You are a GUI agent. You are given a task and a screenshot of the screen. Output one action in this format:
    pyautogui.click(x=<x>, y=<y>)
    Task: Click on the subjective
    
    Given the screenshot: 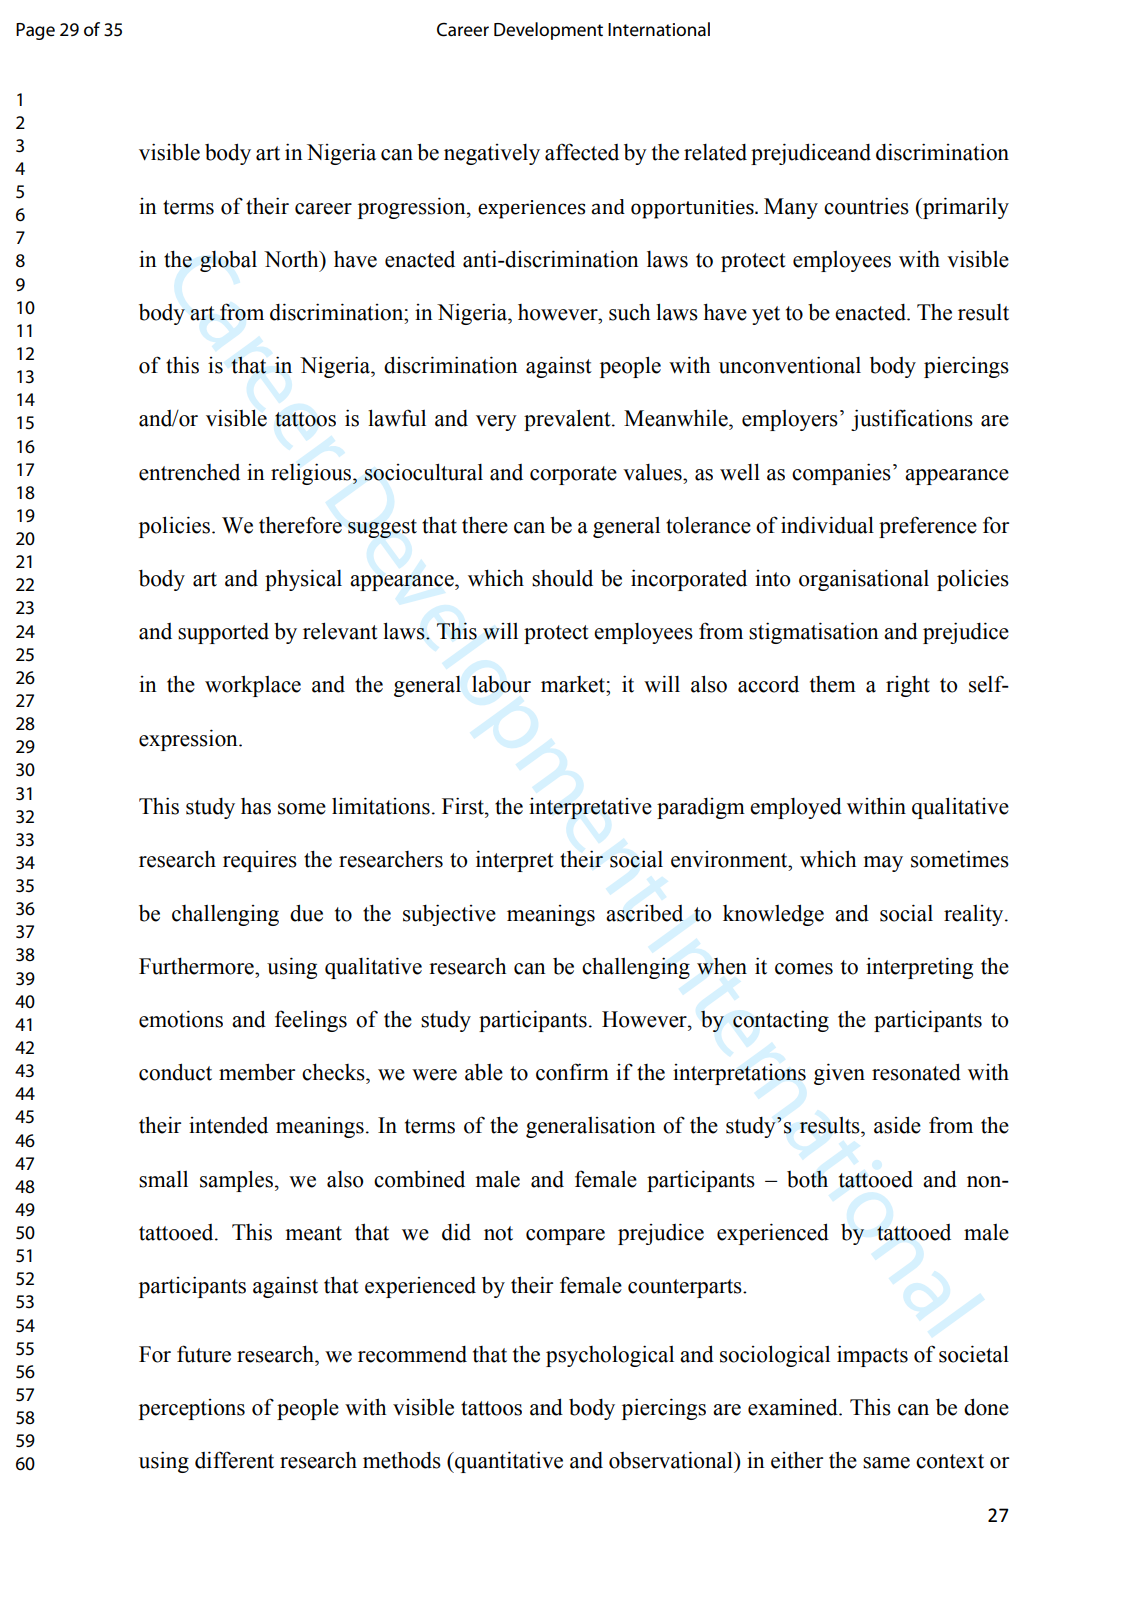 What is the action you would take?
    pyautogui.click(x=449, y=915)
